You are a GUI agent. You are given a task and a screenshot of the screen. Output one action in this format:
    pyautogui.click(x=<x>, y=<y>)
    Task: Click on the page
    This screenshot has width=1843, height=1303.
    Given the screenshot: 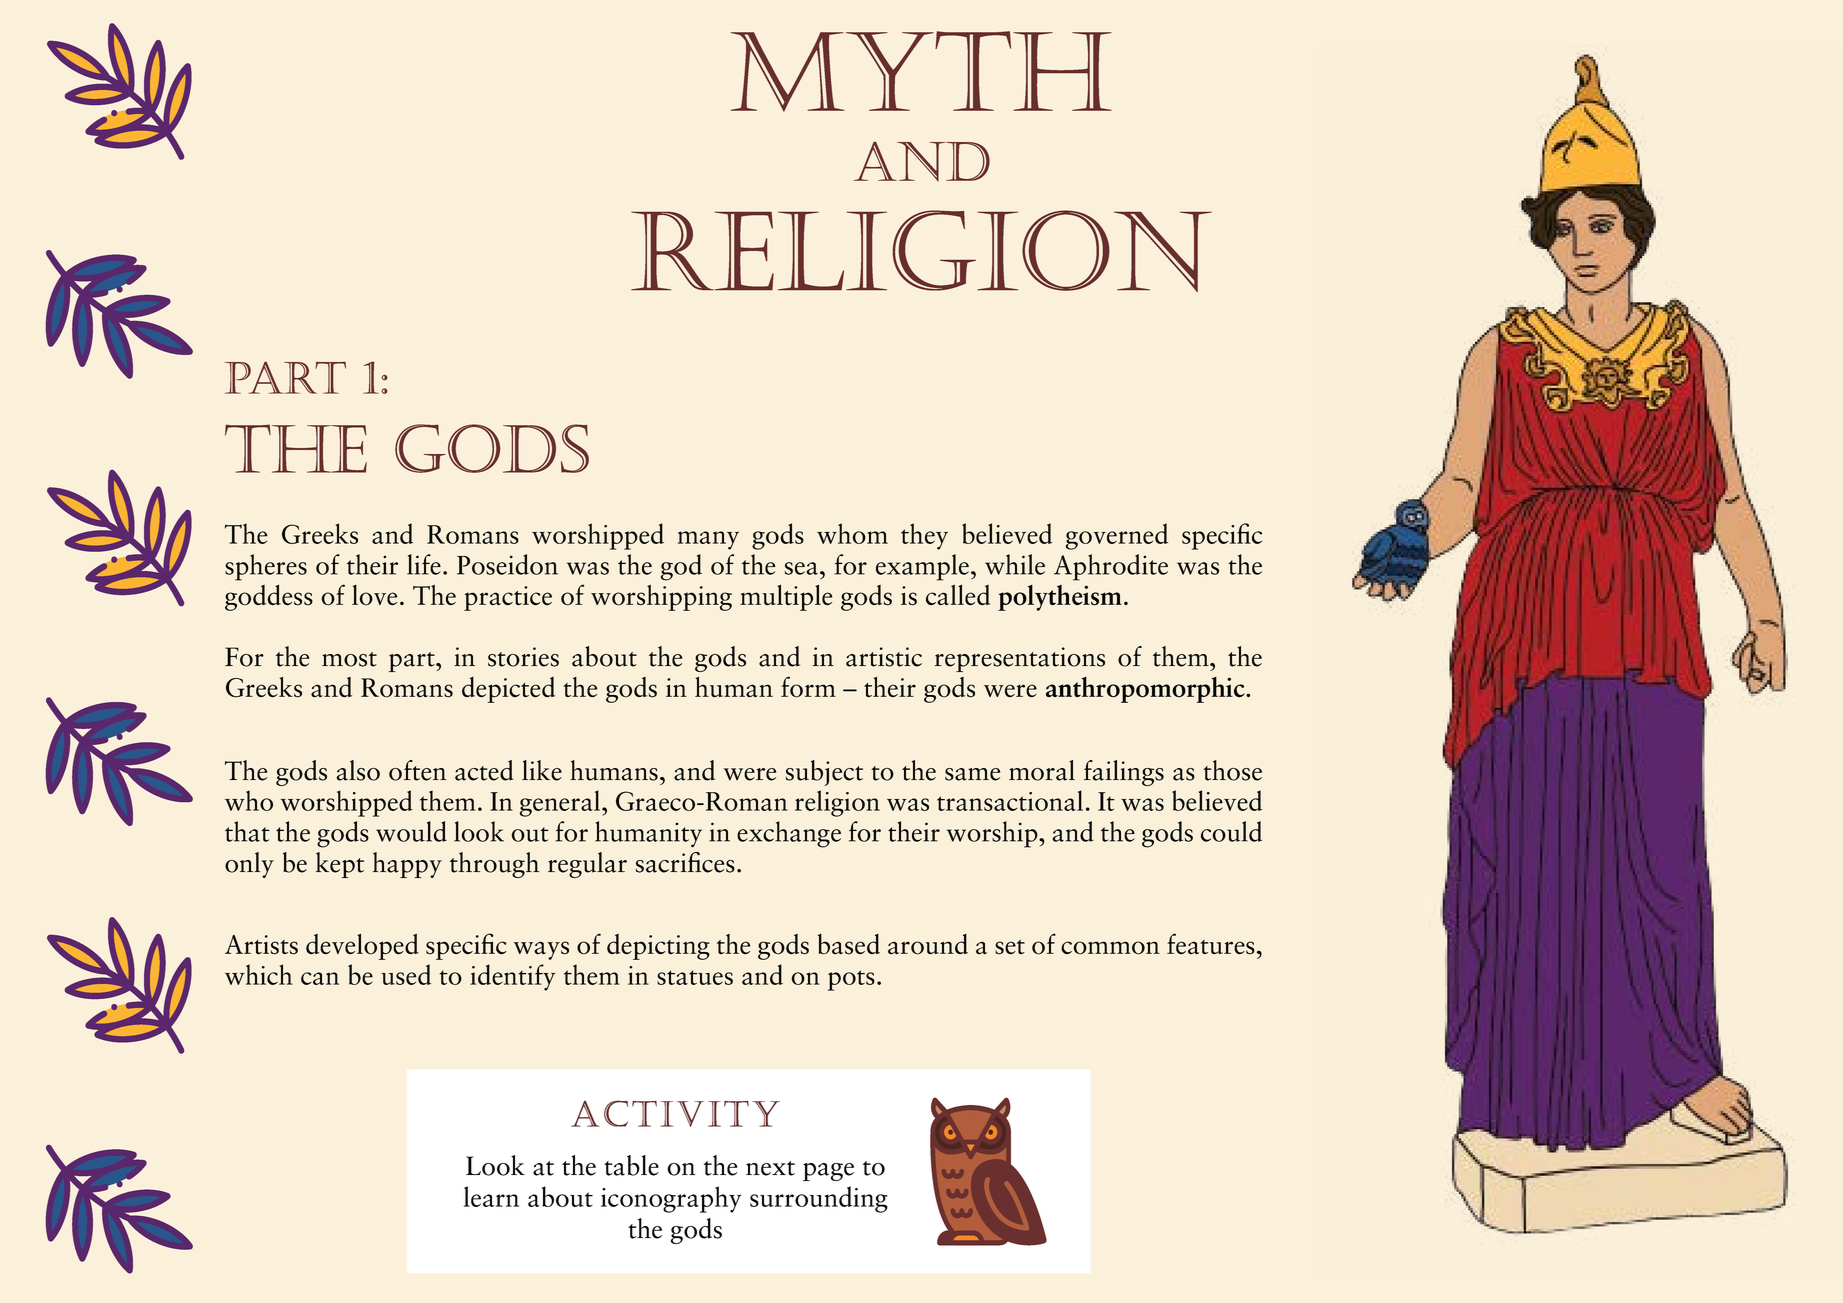 What is the action you would take?
    pyautogui.click(x=828, y=1172)
